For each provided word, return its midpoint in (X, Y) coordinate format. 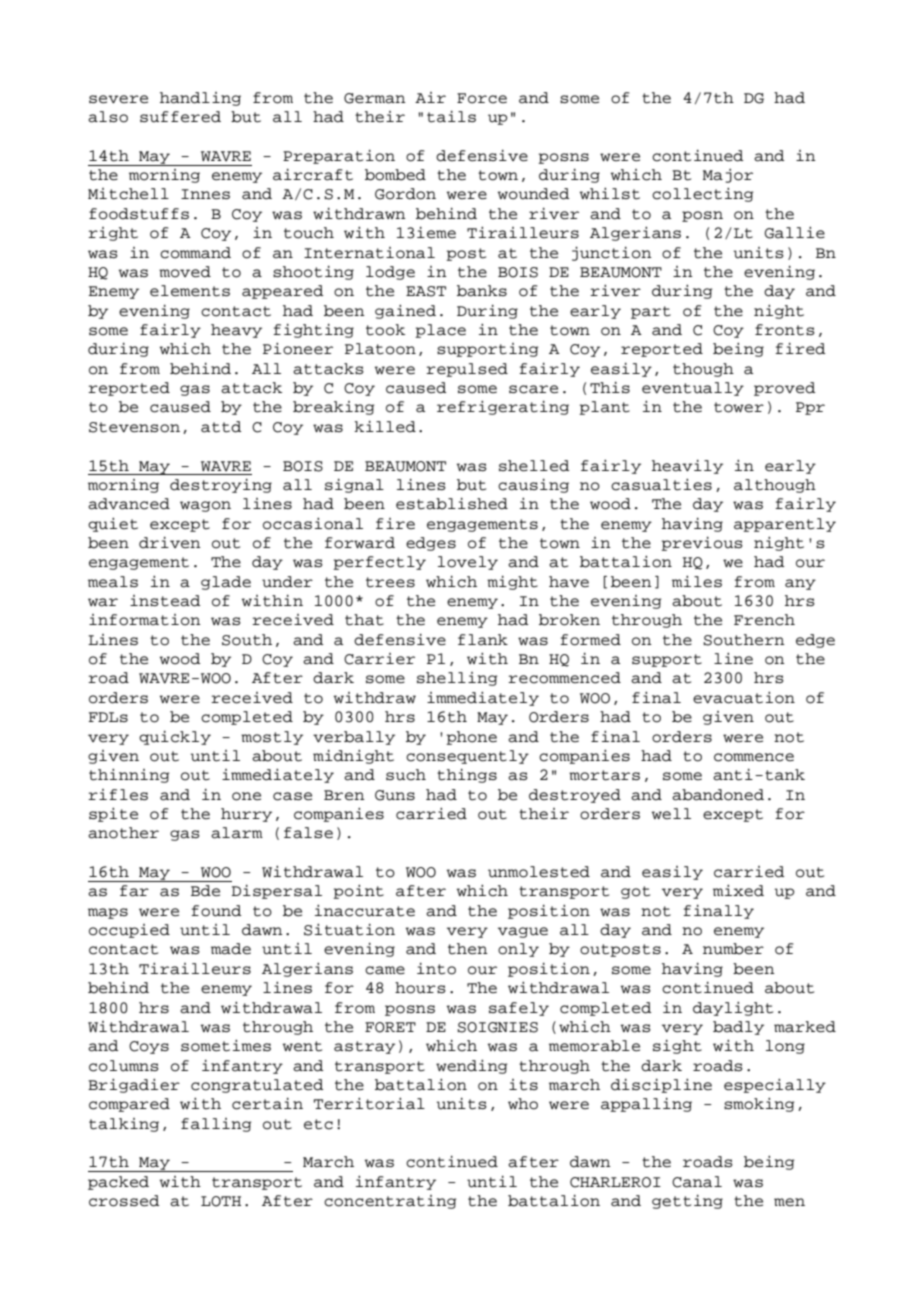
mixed (738, 891)
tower (739, 407)
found (216, 911)
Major (728, 176)
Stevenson (134, 427)
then (468, 949)
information (145, 620)
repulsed (467, 370)
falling (216, 1125)
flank (483, 640)
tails (451, 117)
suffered (180, 117)
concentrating (390, 1202)
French (764, 620)
